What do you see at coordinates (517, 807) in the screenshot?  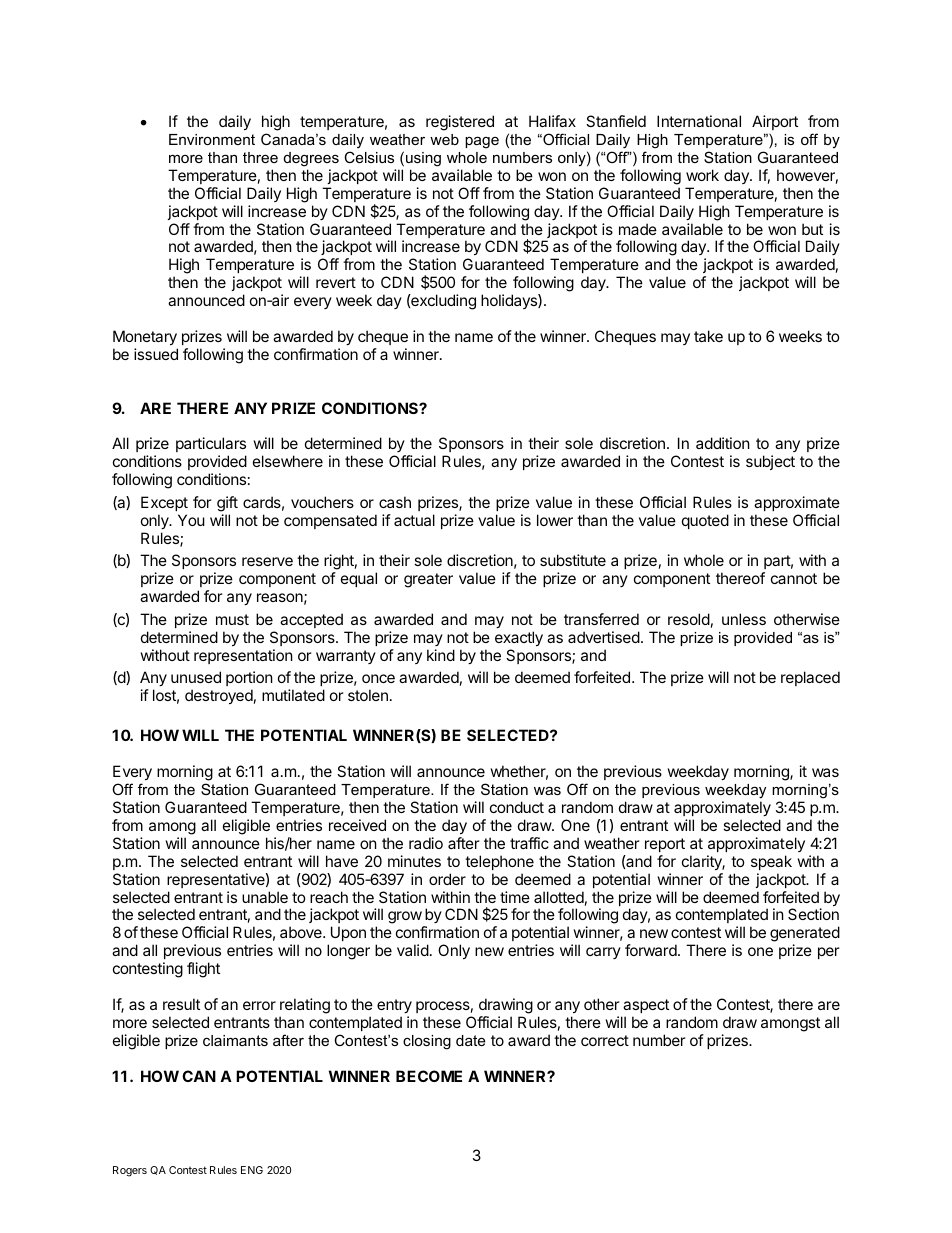 I see `conduct` at bounding box center [517, 807].
